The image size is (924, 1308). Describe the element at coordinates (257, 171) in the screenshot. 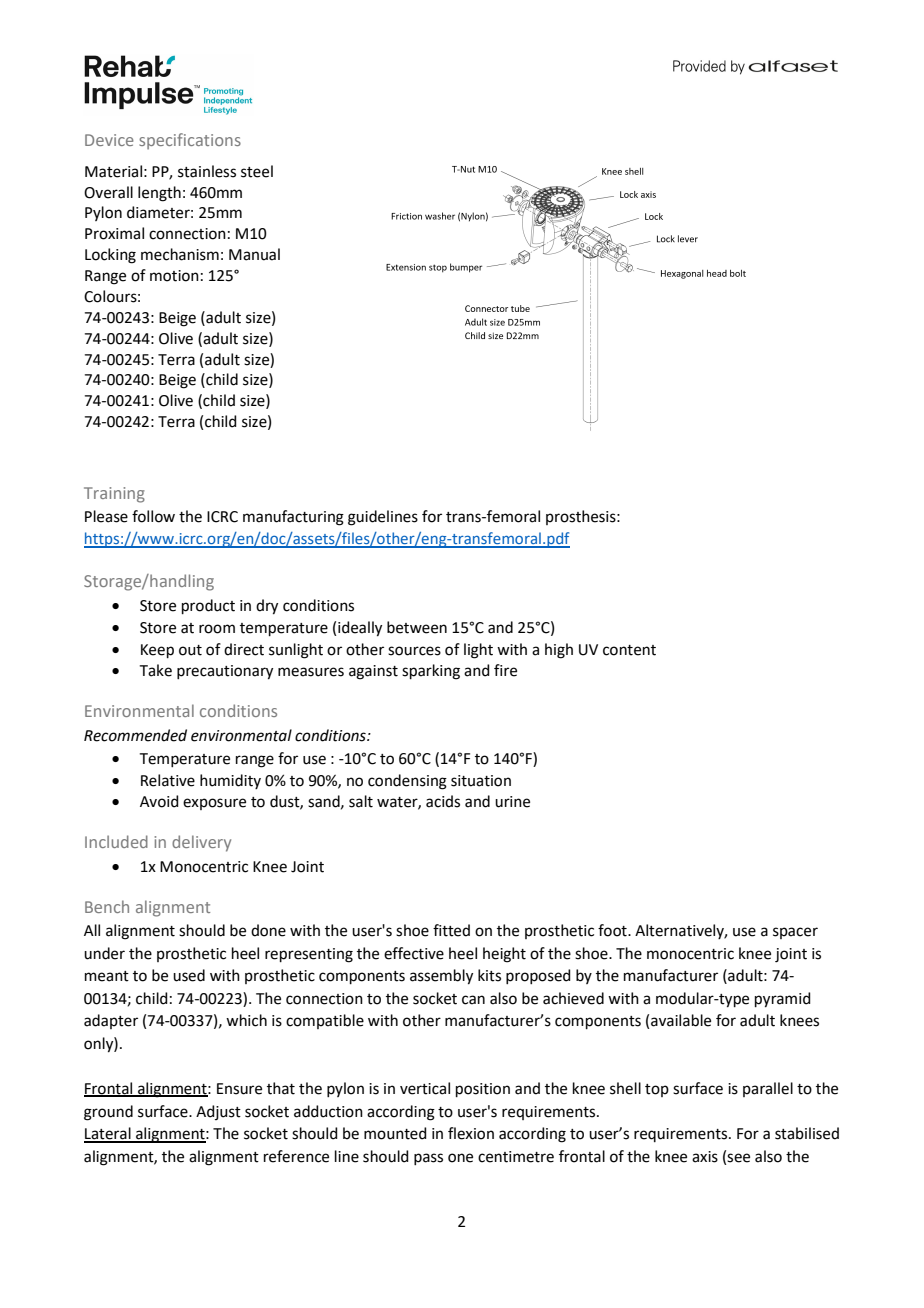

I see `steel` at that location.
